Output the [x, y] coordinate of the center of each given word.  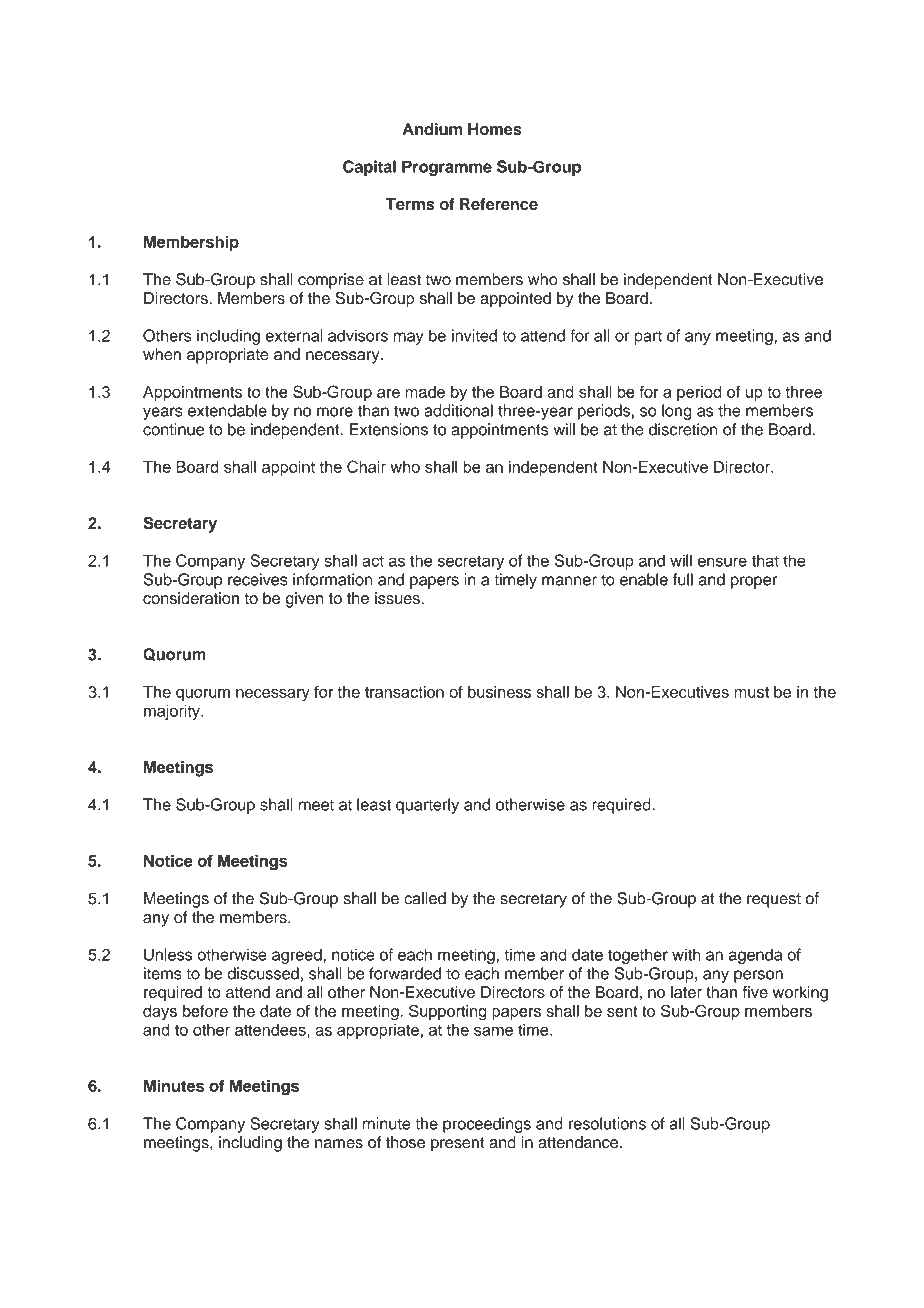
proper [754, 582]
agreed [298, 956]
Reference [499, 204]
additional [458, 410]
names [339, 1144]
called [425, 898]
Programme [447, 168]
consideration [191, 598]
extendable [227, 410]
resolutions [607, 1123]
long [677, 412]
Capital [369, 168]
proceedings [487, 1125]
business [499, 692]
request [774, 900]
